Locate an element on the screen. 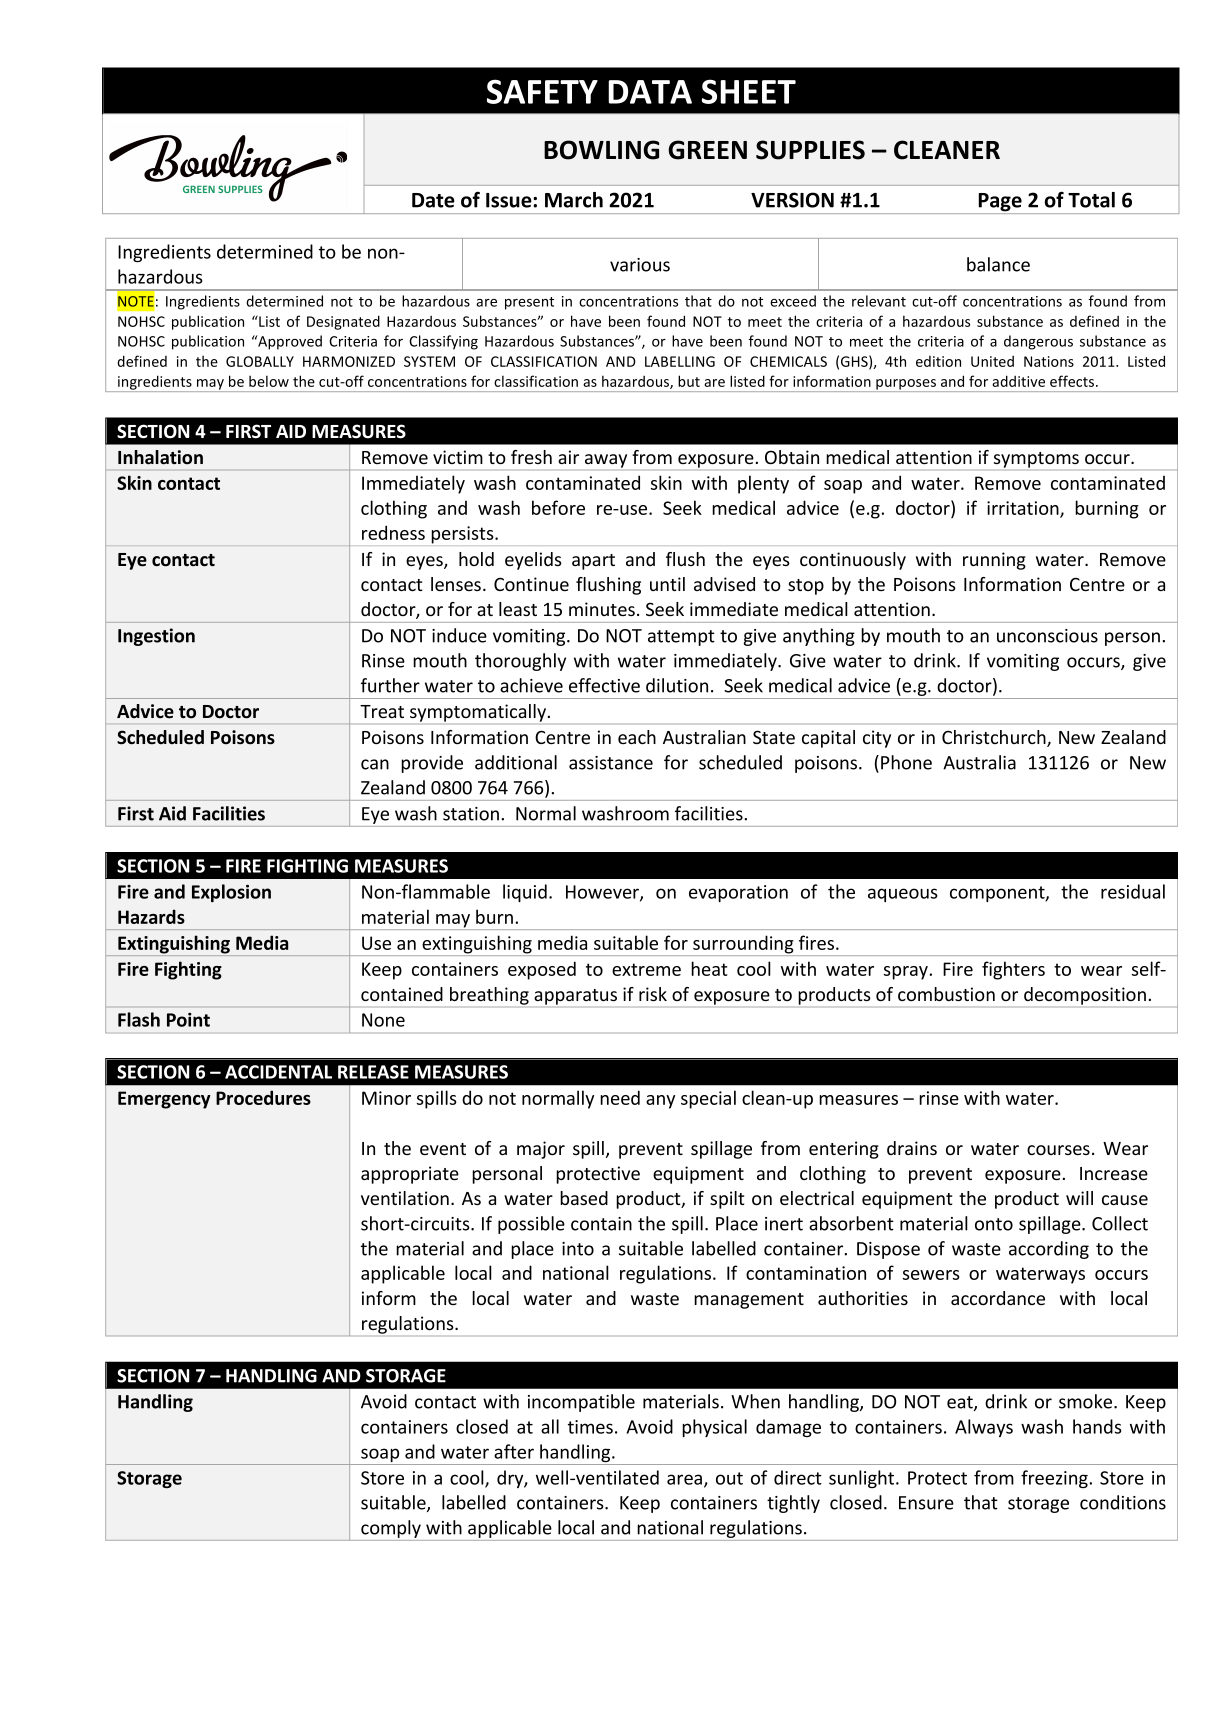 This screenshot has height=1726, width=1220. Date is located at coordinates (433, 200).
